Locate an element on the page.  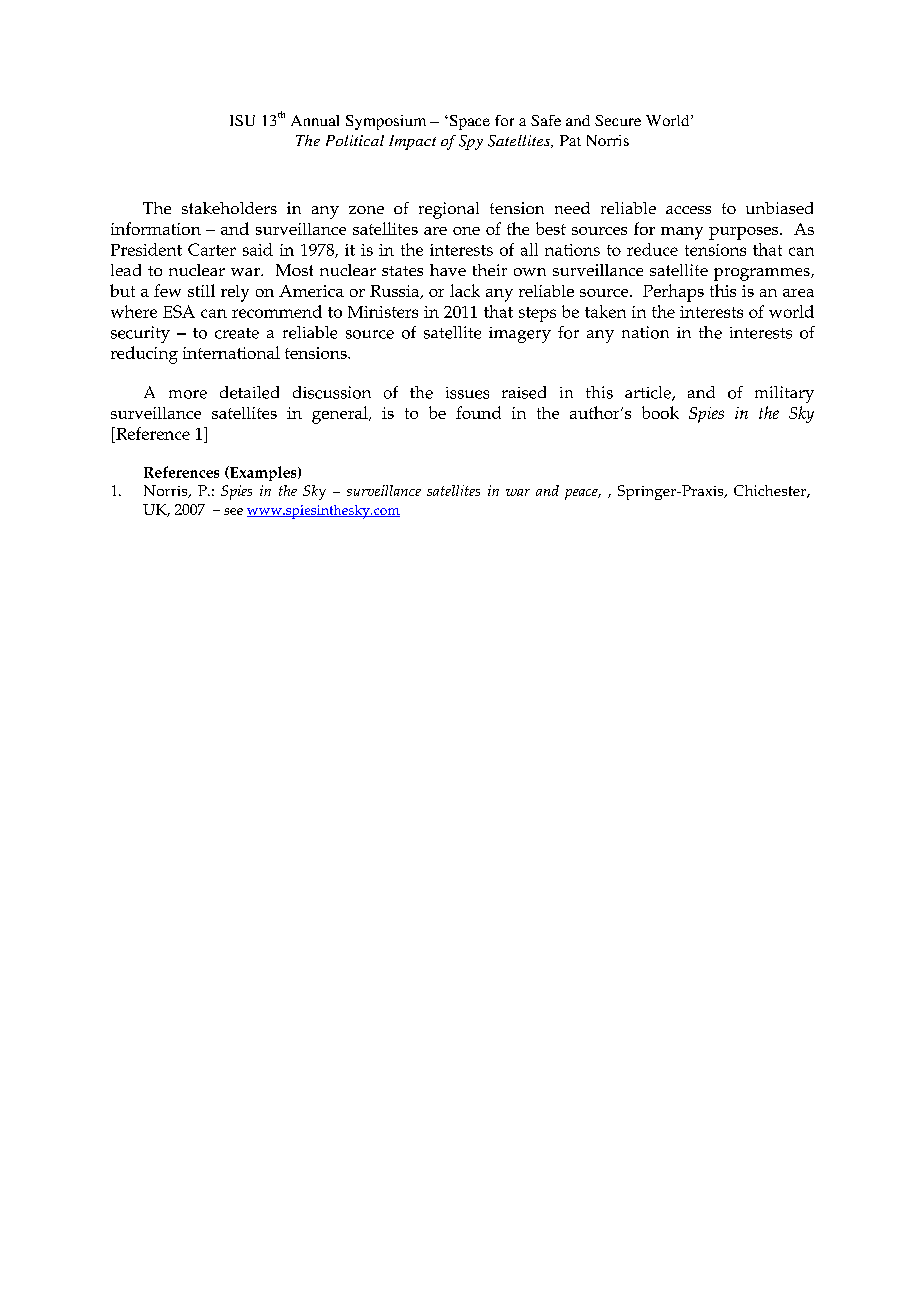
Carter is located at coordinates (212, 249).
